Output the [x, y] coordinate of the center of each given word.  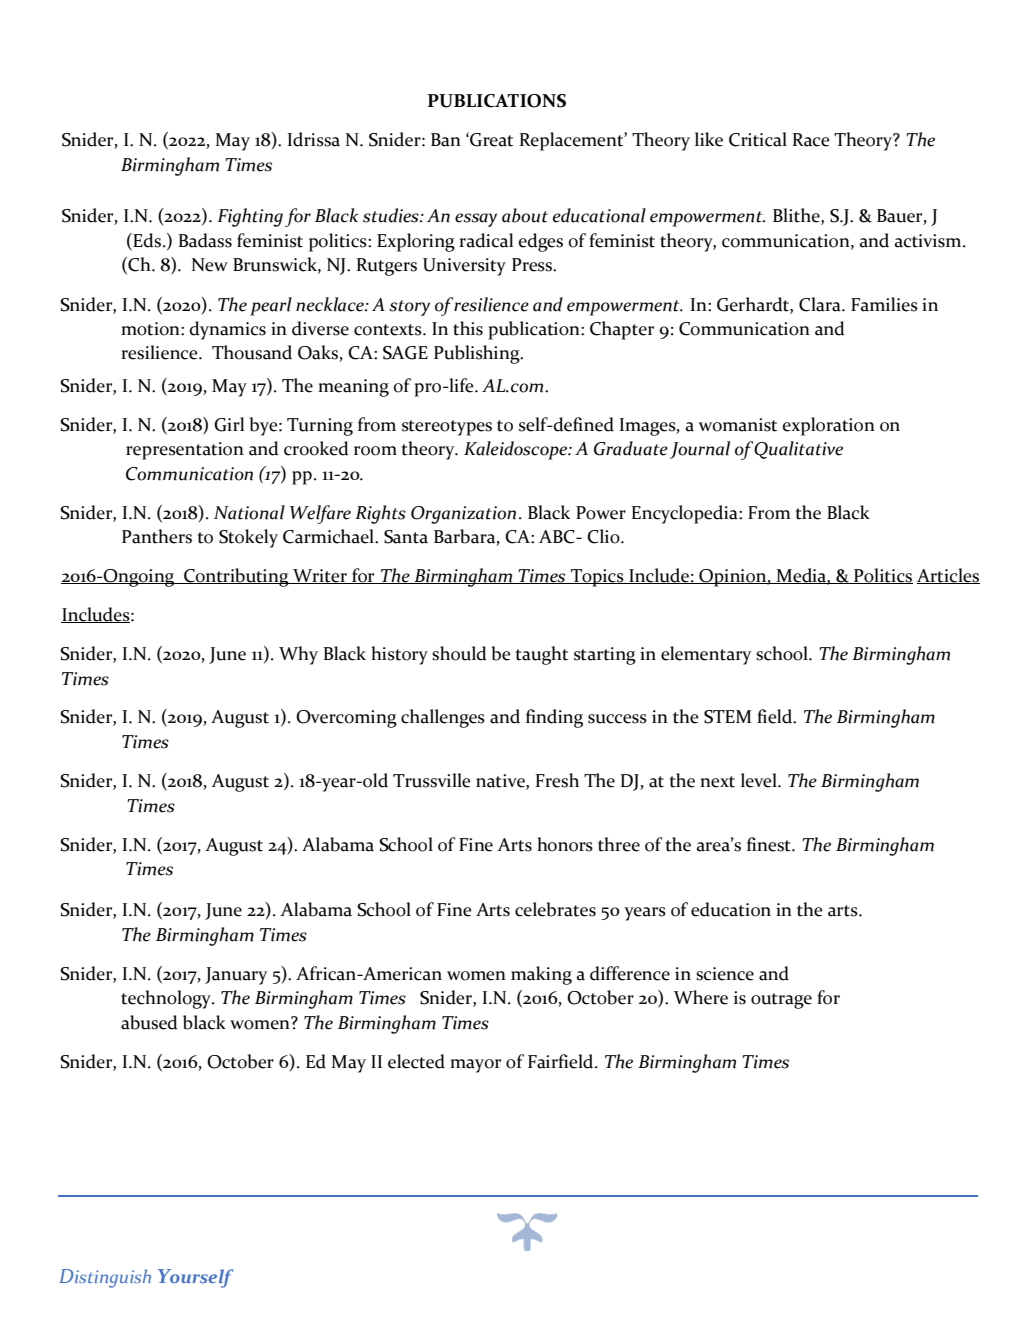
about [525, 215]
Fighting [250, 217]
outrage [781, 1001]
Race [811, 140]
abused [149, 1022]
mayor [475, 1066]
